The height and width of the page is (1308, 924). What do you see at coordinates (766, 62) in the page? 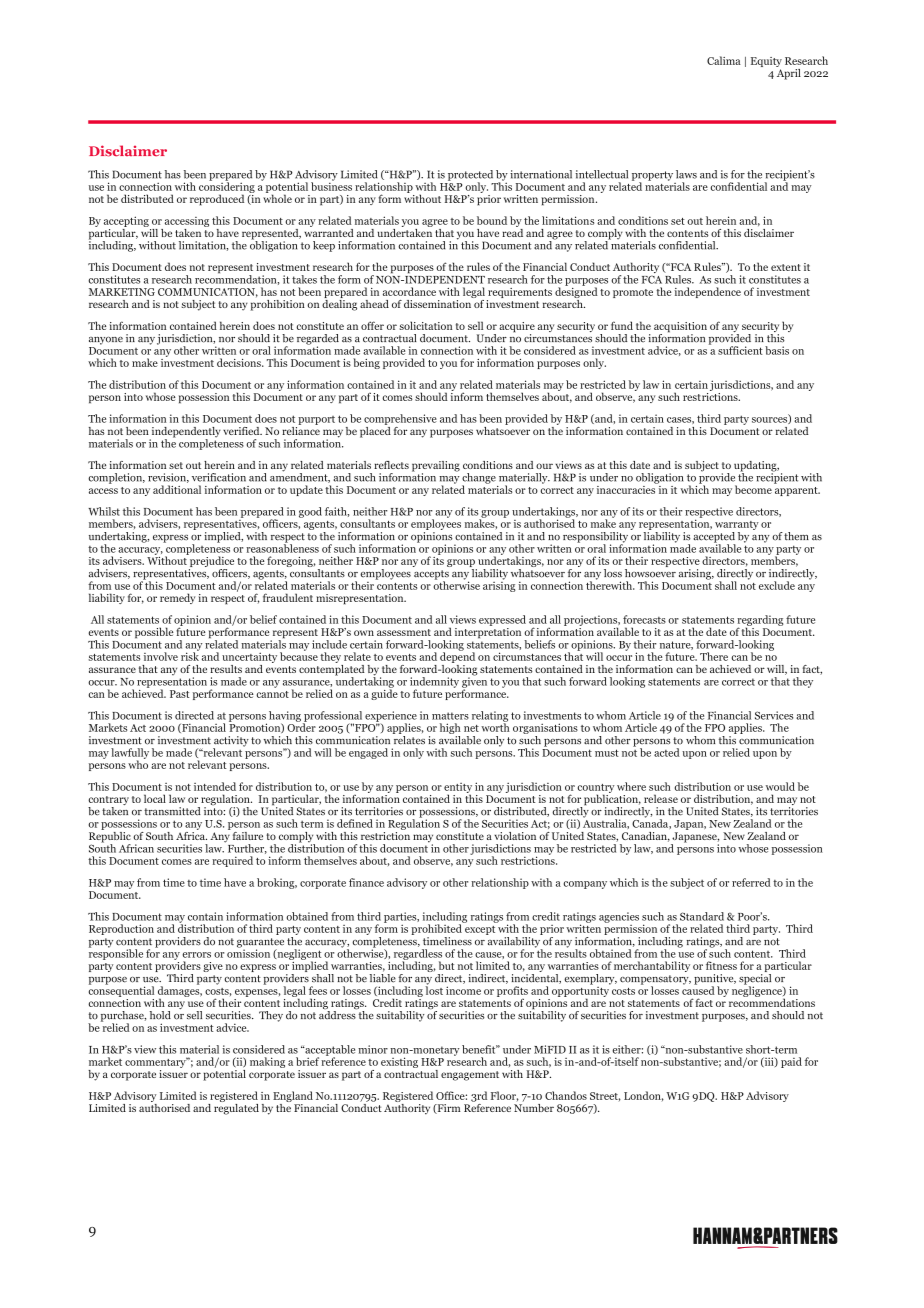
I see `Equity` at bounding box center [766, 62].
